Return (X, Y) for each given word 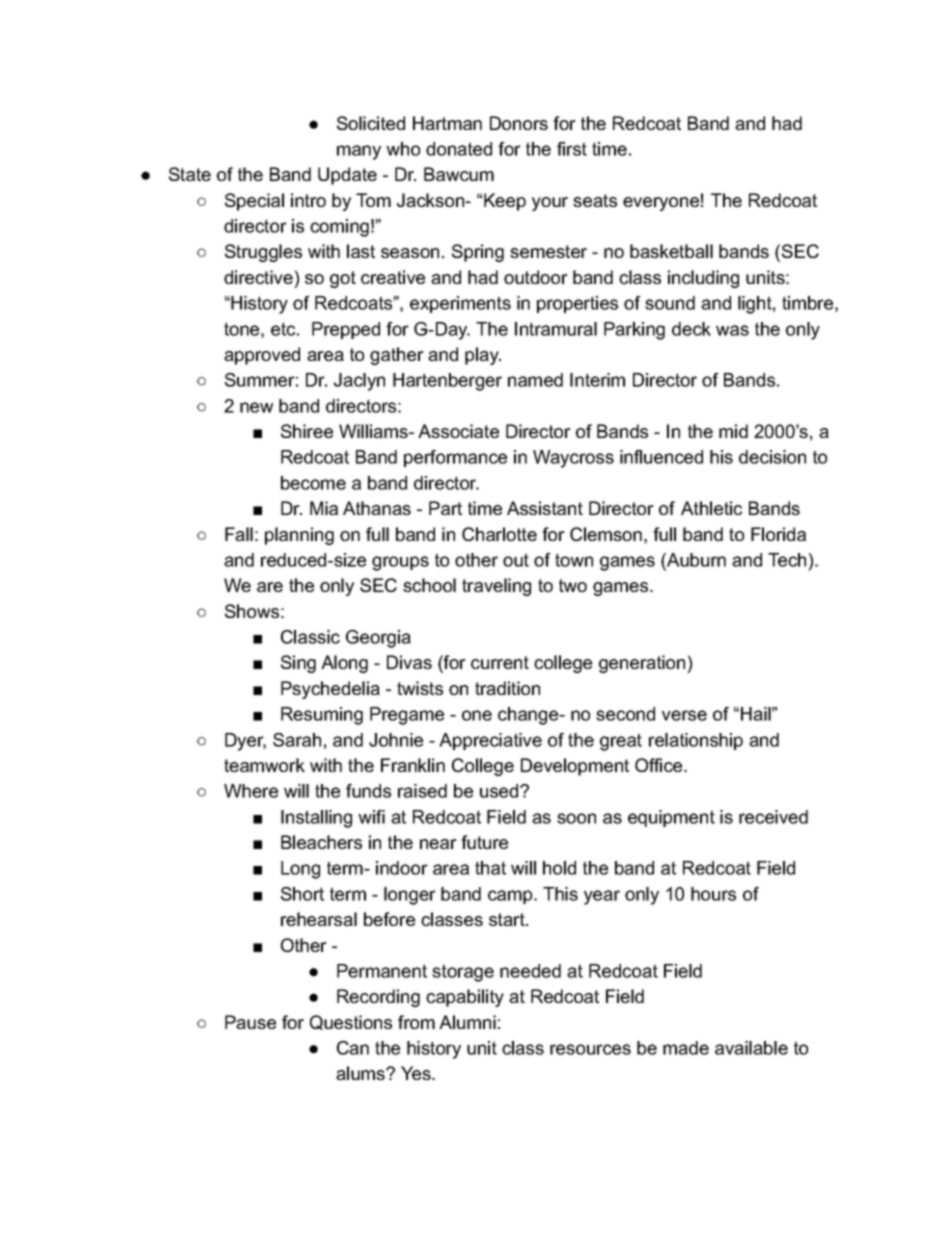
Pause (250, 1022)
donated (459, 149)
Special (254, 202)
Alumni (467, 1022)
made (686, 1048)
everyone (661, 204)
